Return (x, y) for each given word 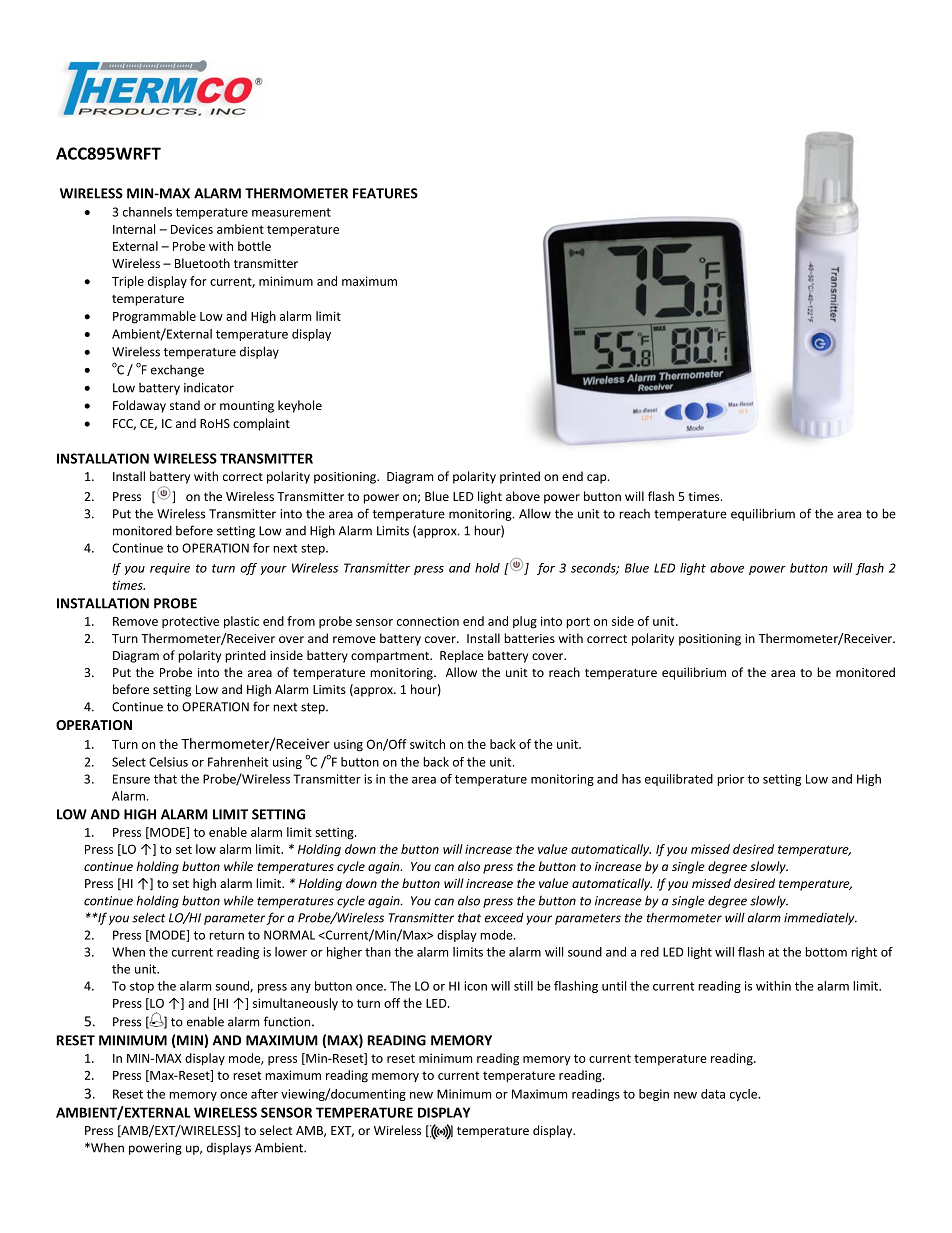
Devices (192, 229)
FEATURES (385, 193)
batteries (529, 638)
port (578, 623)
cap (598, 479)
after (264, 1094)
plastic (241, 622)
